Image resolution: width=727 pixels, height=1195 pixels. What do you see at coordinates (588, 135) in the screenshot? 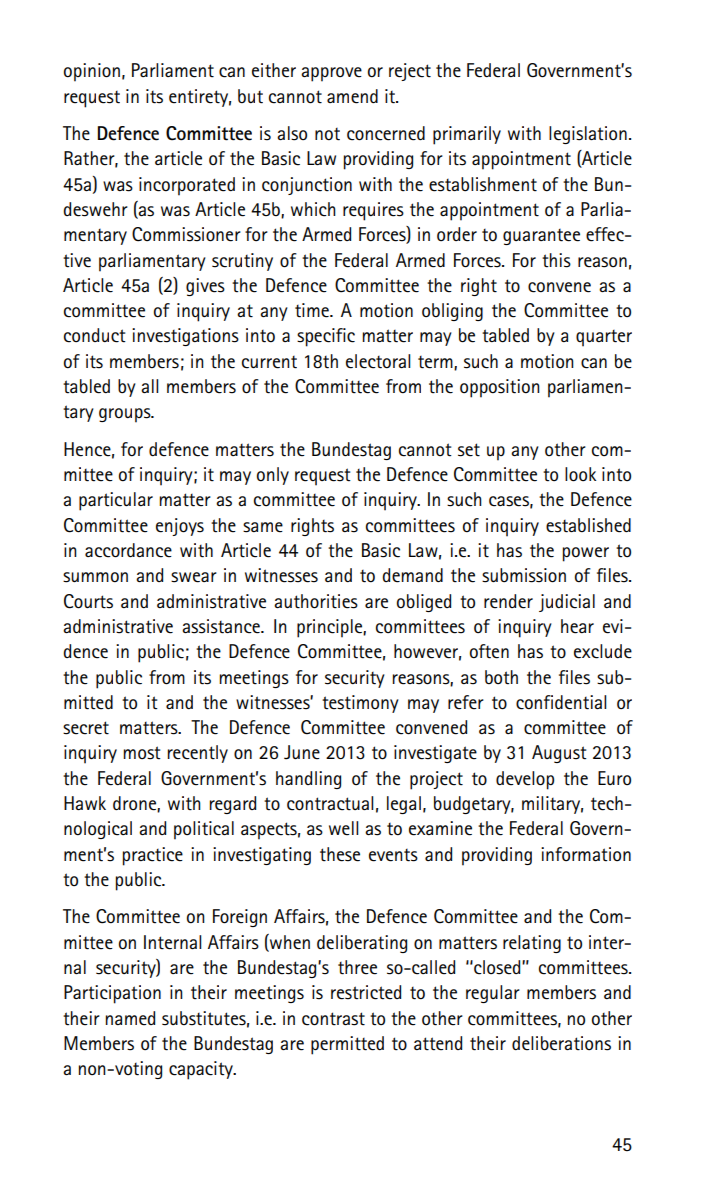
I see `legislation` at bounding box center [588, 135].
